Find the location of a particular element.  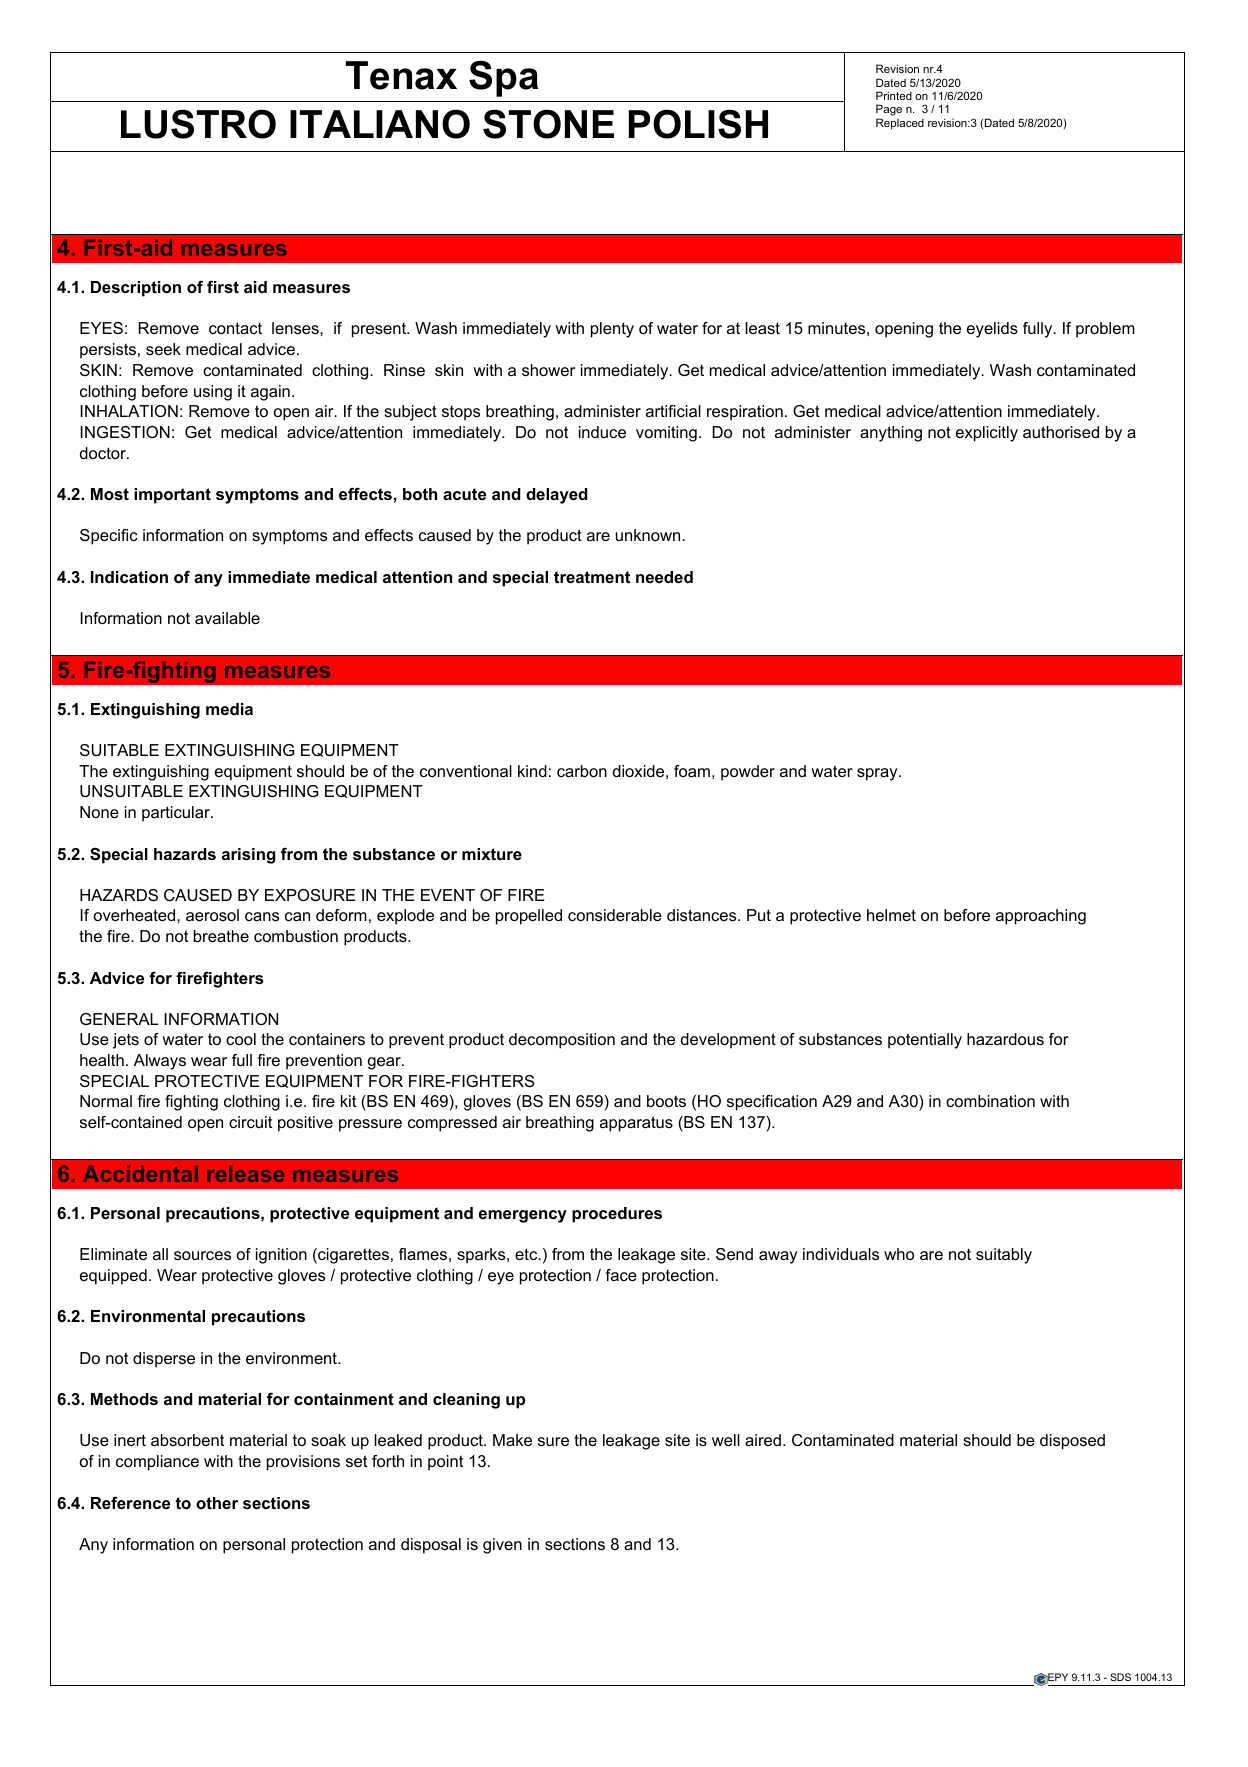

explicitly is located at coordinates (987, 434).
